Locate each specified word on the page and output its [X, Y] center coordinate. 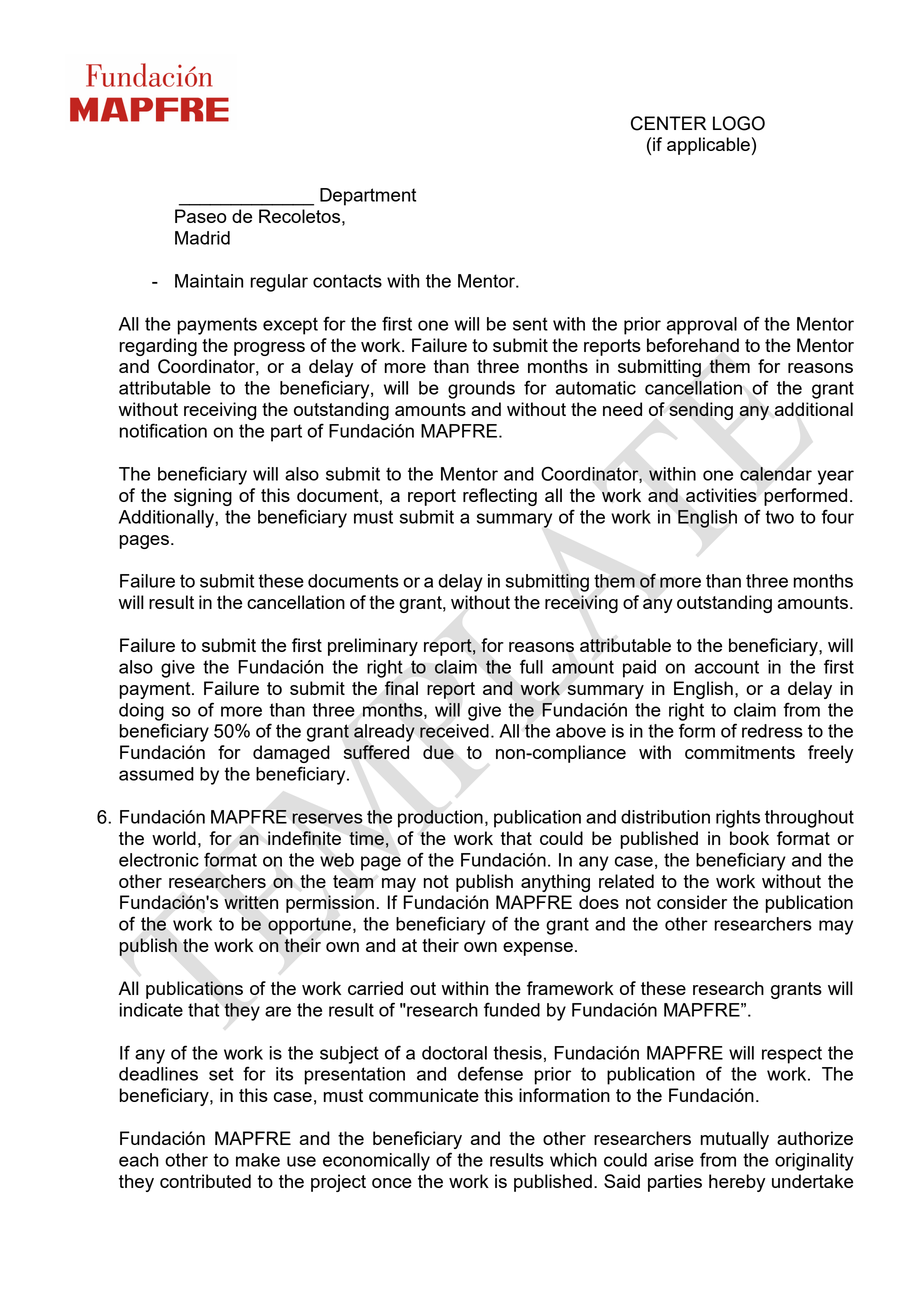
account [727, 667]
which [573, 1160]
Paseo [201, 216]
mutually [735, 1140]
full [531, 666]
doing [141, 712]
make [258, 1160]
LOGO [739, 123]
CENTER [668, 123]
